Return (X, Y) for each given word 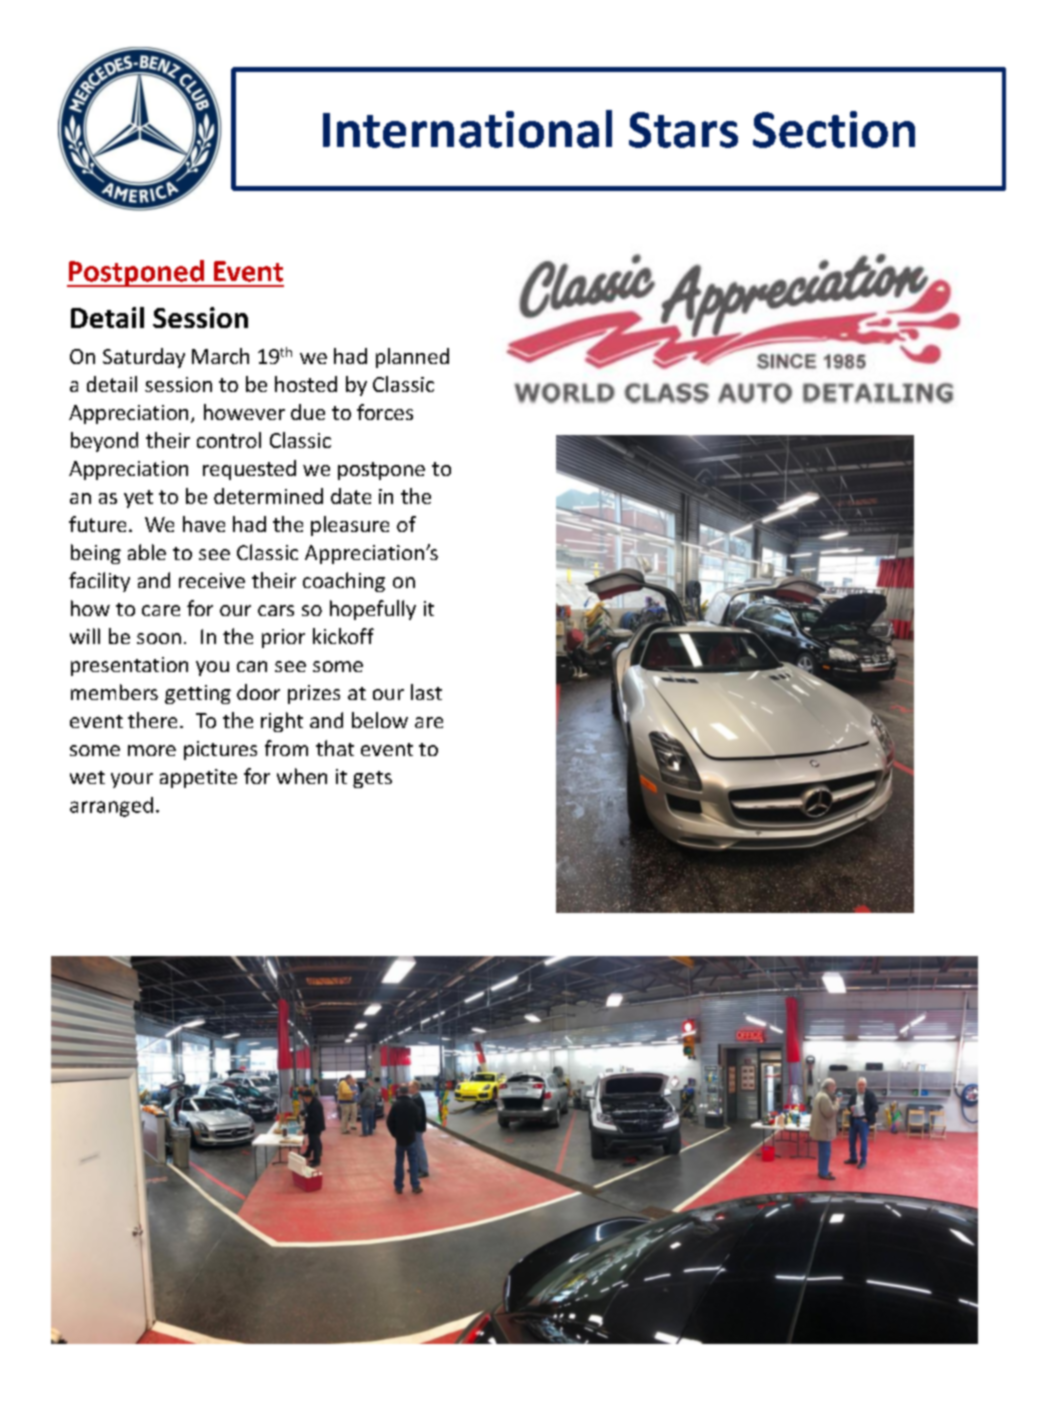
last (426, 692)
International (467, 129)
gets (372, 779)
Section (834, 129)
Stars (683, 130)
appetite (198, 778)
